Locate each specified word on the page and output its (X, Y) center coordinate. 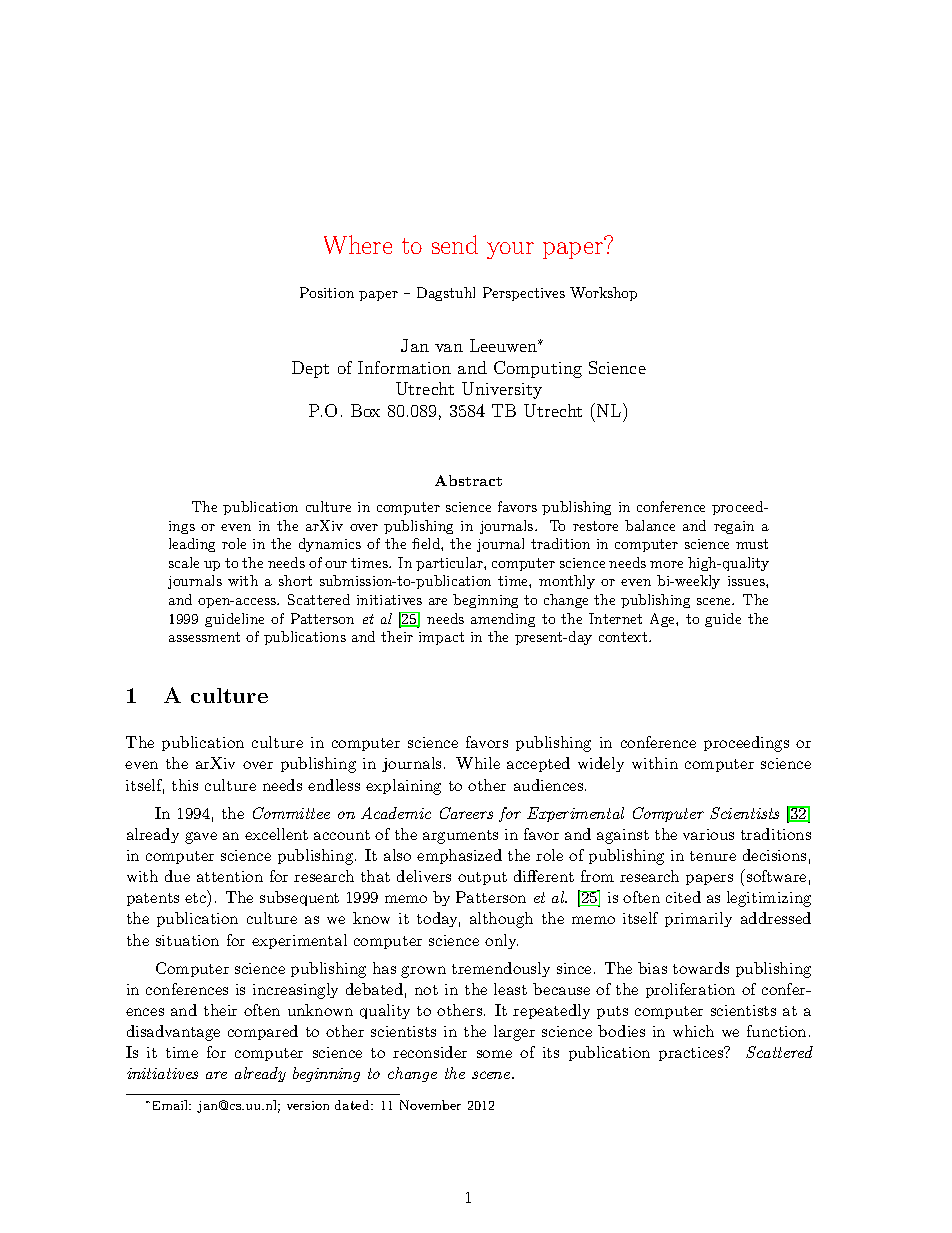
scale (184, 562)
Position (327, 292)
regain (734, 527)
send (455, 244)
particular (450, 564)
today (438, 919)
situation (187, 940)
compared (263, 1032)
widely (601, 764)
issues (747, 581)
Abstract (468, 480)
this (185, 785)
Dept (310, 369)
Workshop (603, 294)
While (478, 763)
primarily (698, 919)
